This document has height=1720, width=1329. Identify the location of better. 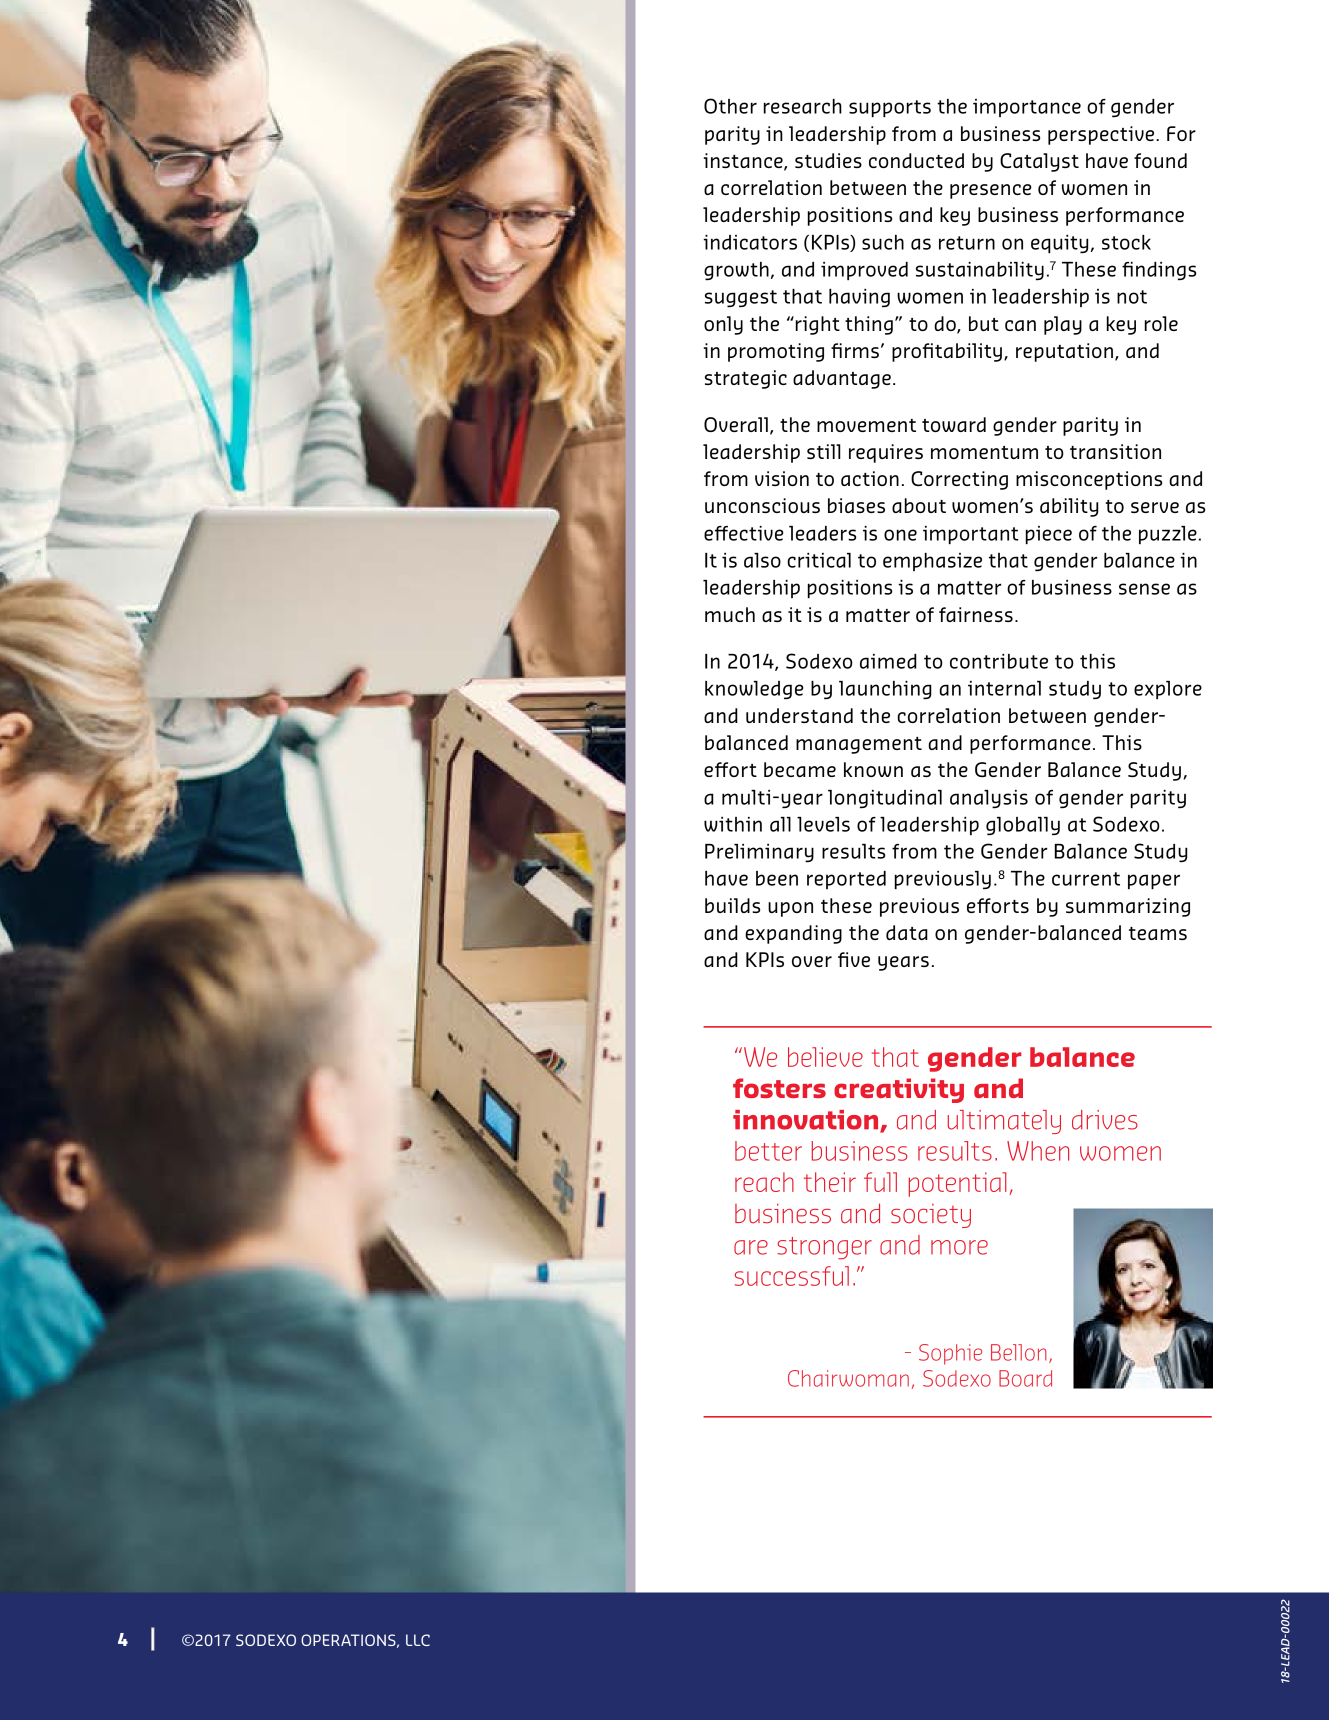
(768, 1151).
